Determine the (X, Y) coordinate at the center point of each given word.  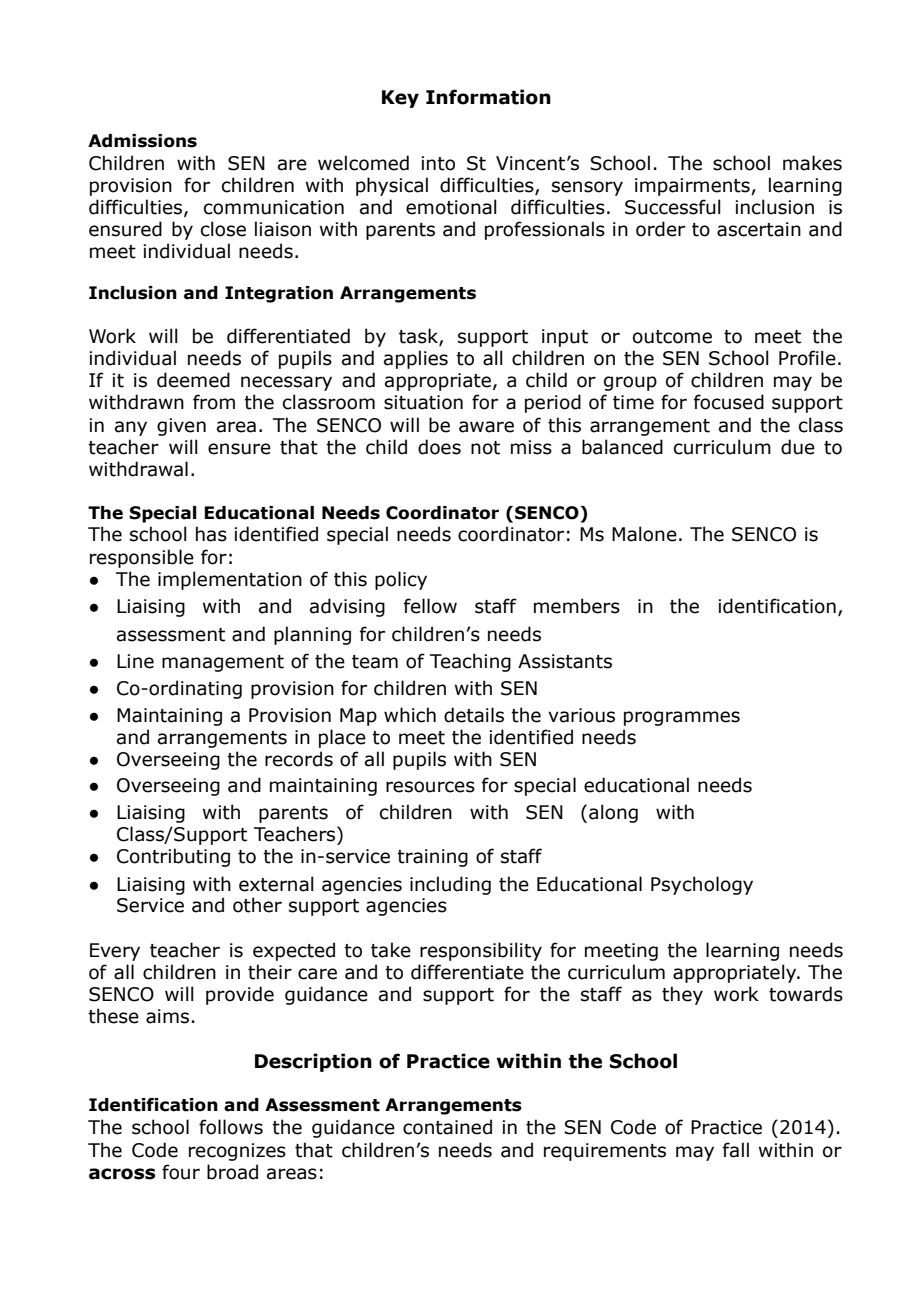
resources (430, 787)
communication (274, 207)
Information (488, 97)
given (181, 427)
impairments (693, 187)
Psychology (702, 885)
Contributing (173, 857)
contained (447, 1127)
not (485, 448)
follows (231, 1127)
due (798, 447)
